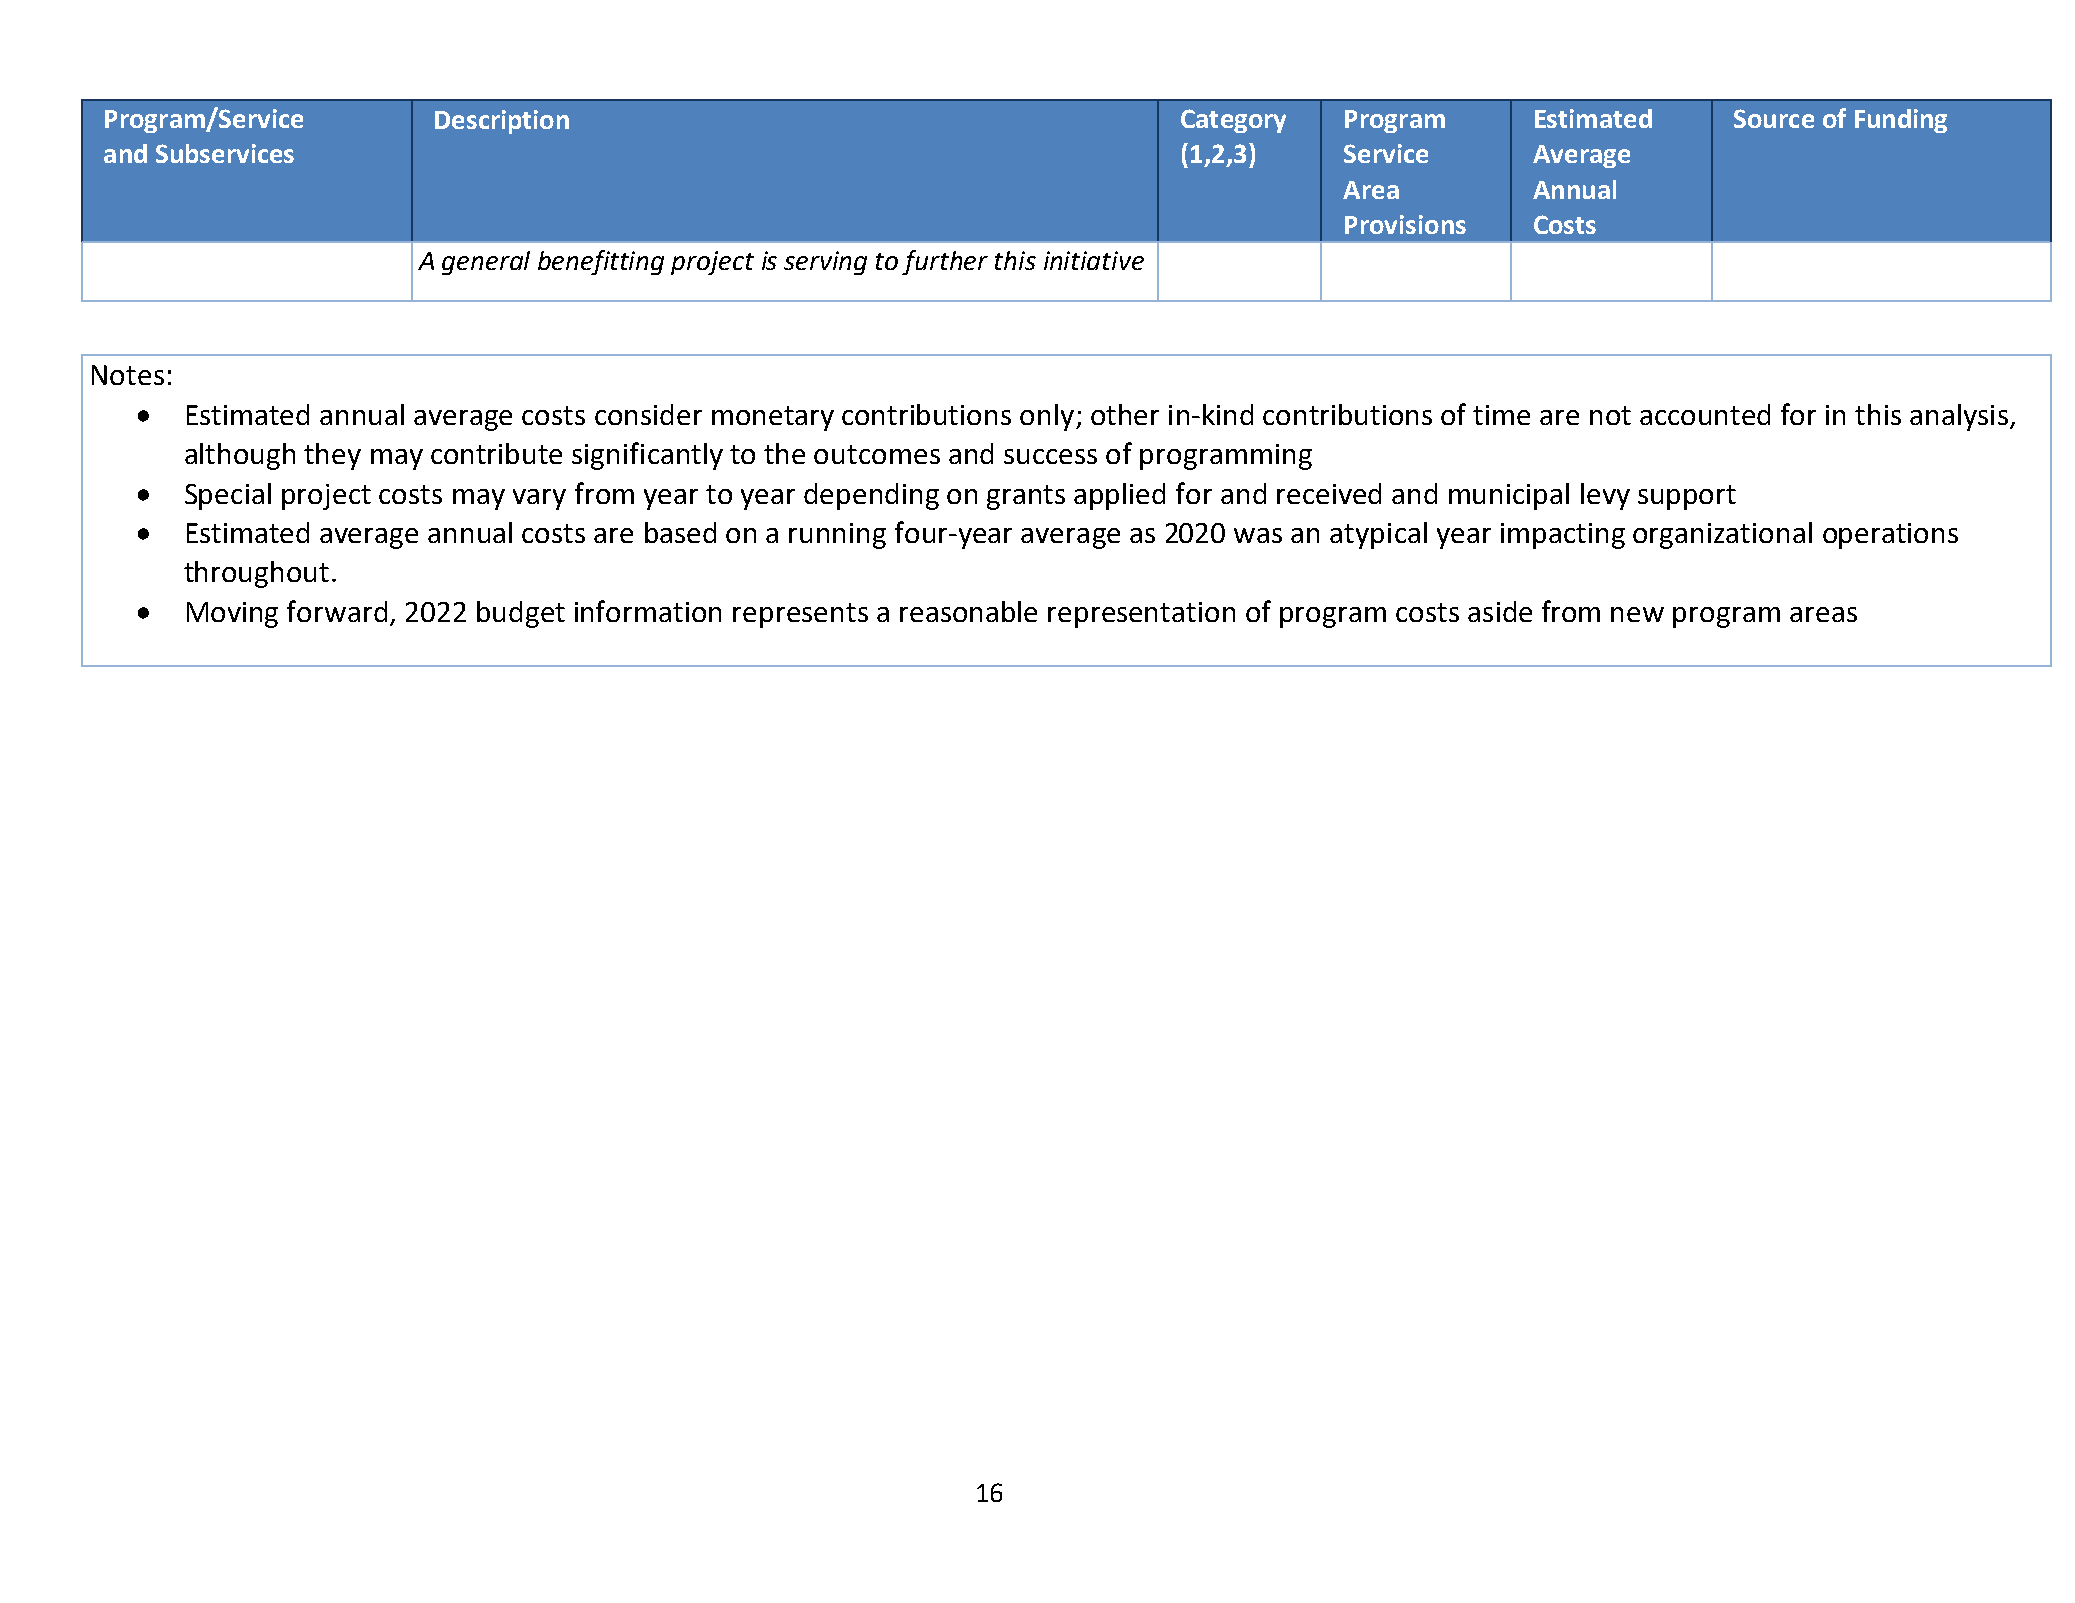 This screenshot has width=2075, height=1603. Describe the element at coordinates (1774, 118) in the screenshot. I see `Source` at that location.
